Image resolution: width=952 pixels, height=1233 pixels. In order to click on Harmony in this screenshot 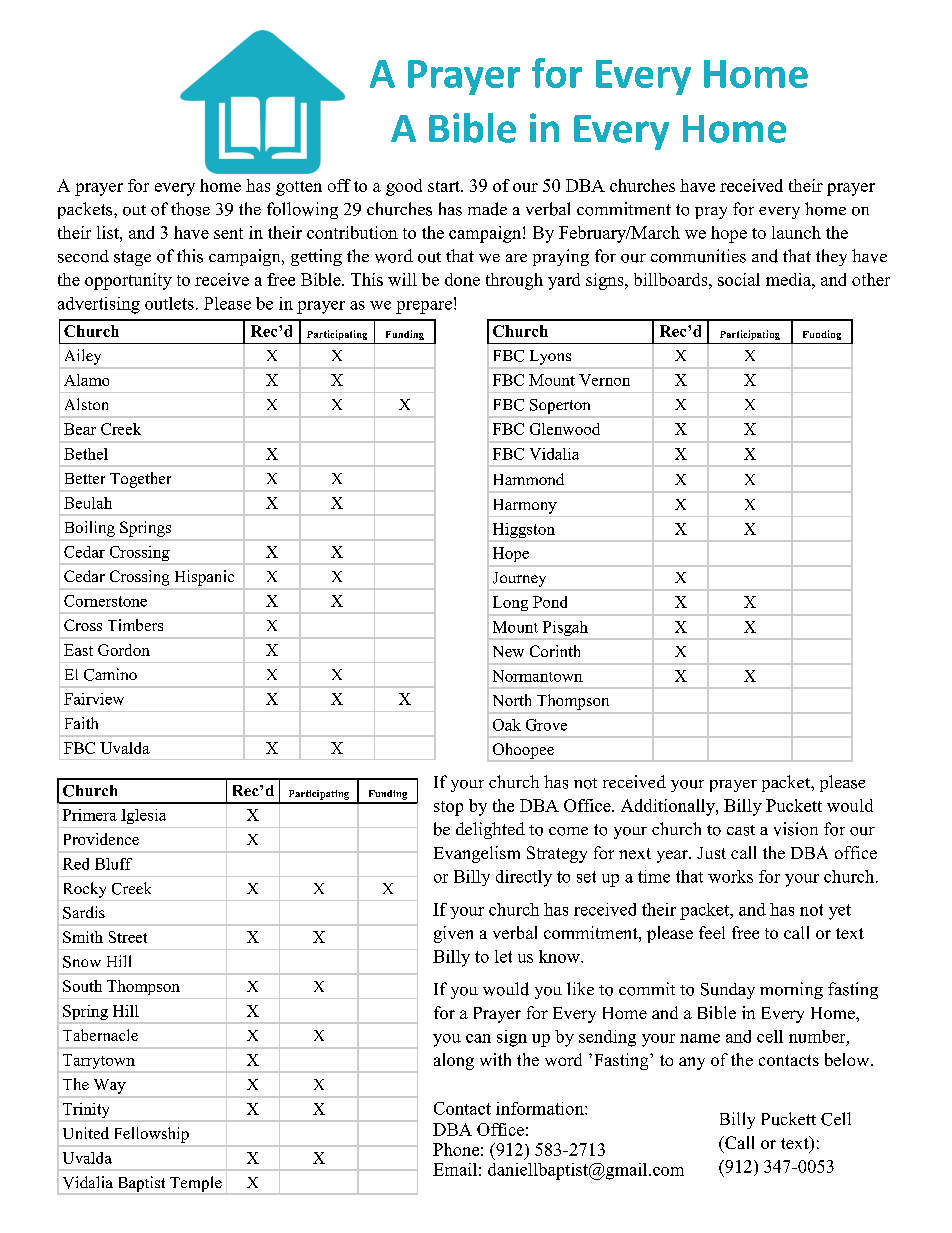, I will do `click(525, 506)`.
